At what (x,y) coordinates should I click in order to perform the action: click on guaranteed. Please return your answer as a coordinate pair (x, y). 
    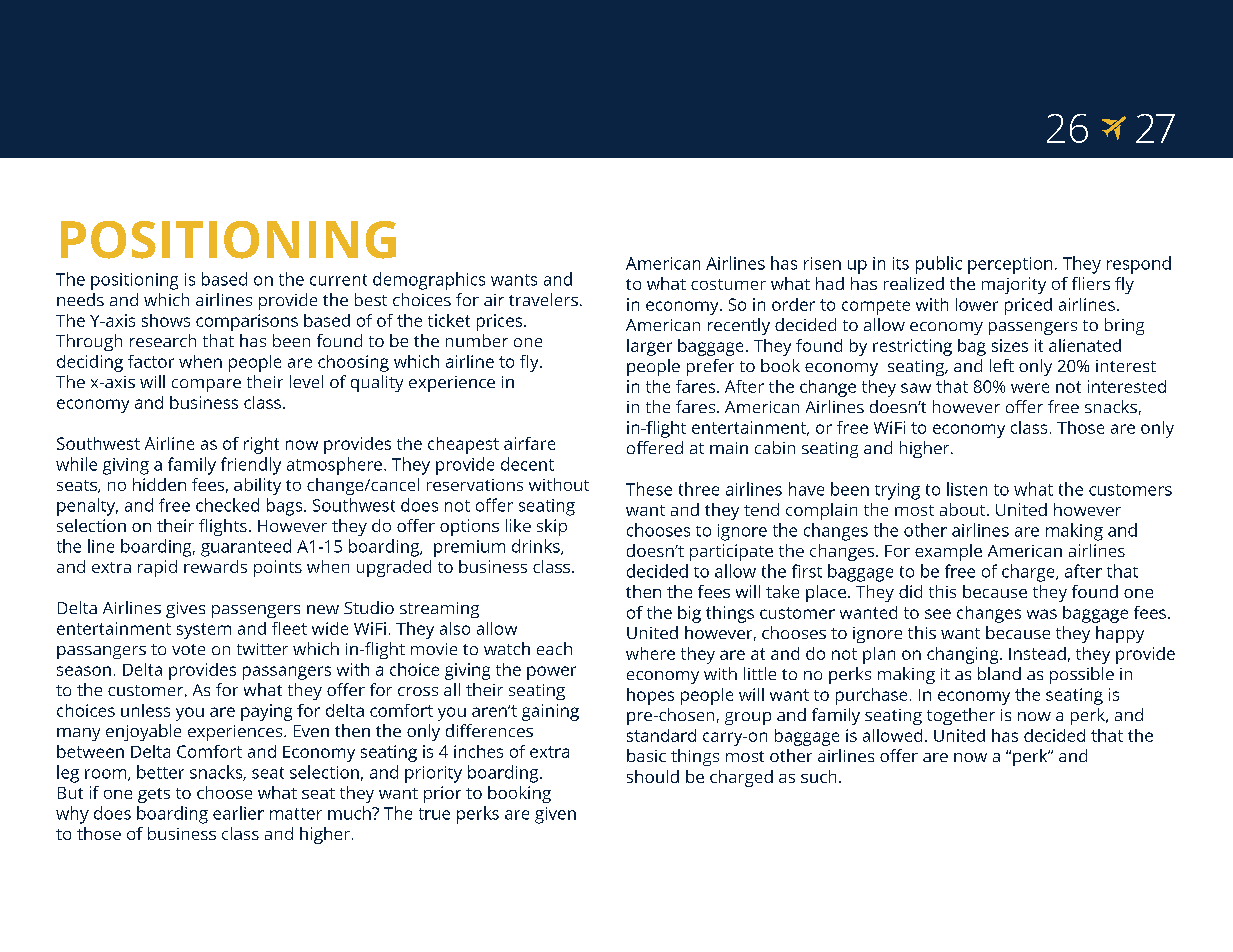
    Looking at the image, I should click on (246, 548).
